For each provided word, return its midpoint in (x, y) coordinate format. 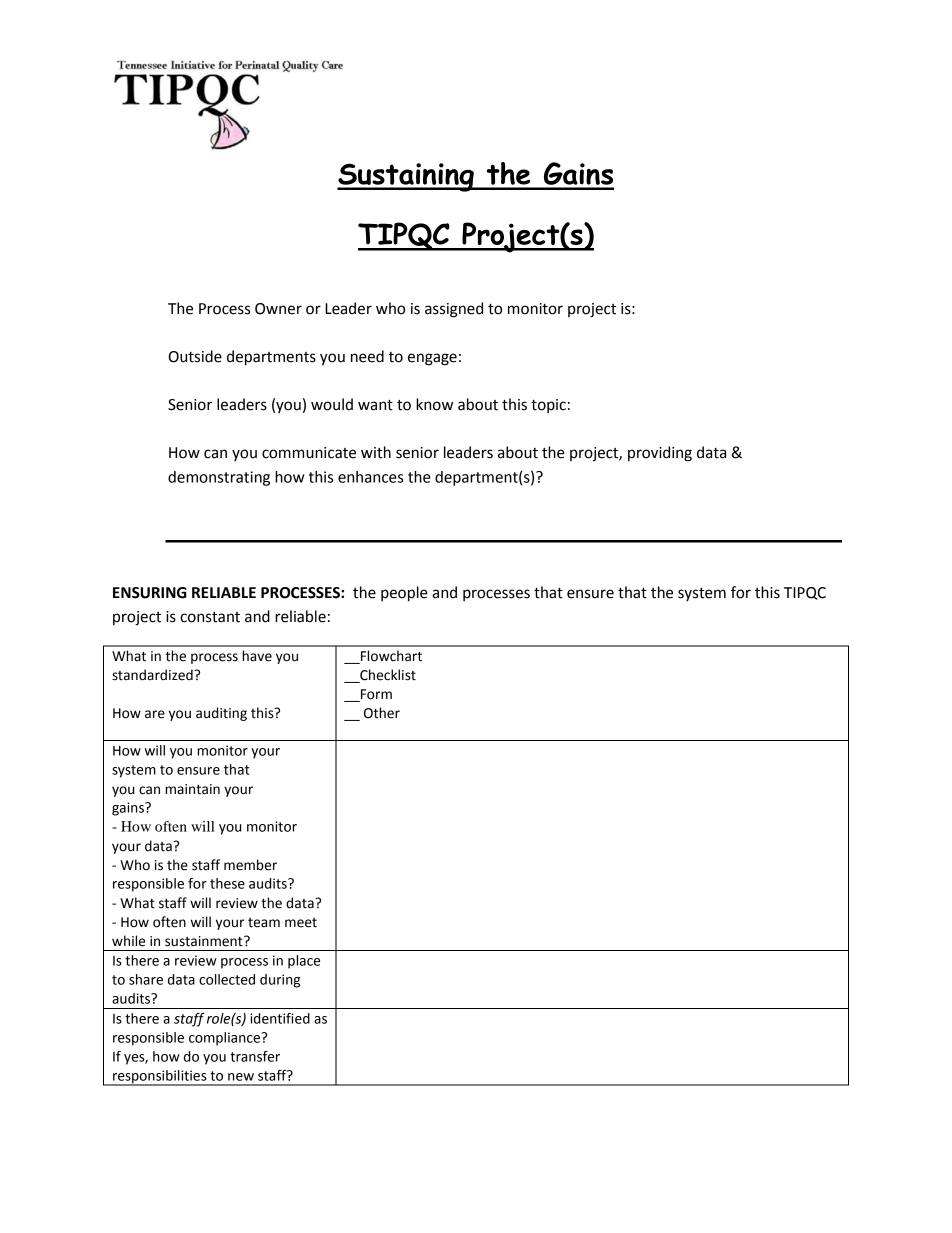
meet (301, 923)
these (227, 883)
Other (382, 713)
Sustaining (406, 177)
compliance (226, 1039)
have (257, 656)
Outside (195, 356)
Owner (278, 309)
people (404, 594)
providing (660, 454)
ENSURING (150, 593)
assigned (454, 310)
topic (548, 406)
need (367, 356)
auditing (221, 714)
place (304, 962)
